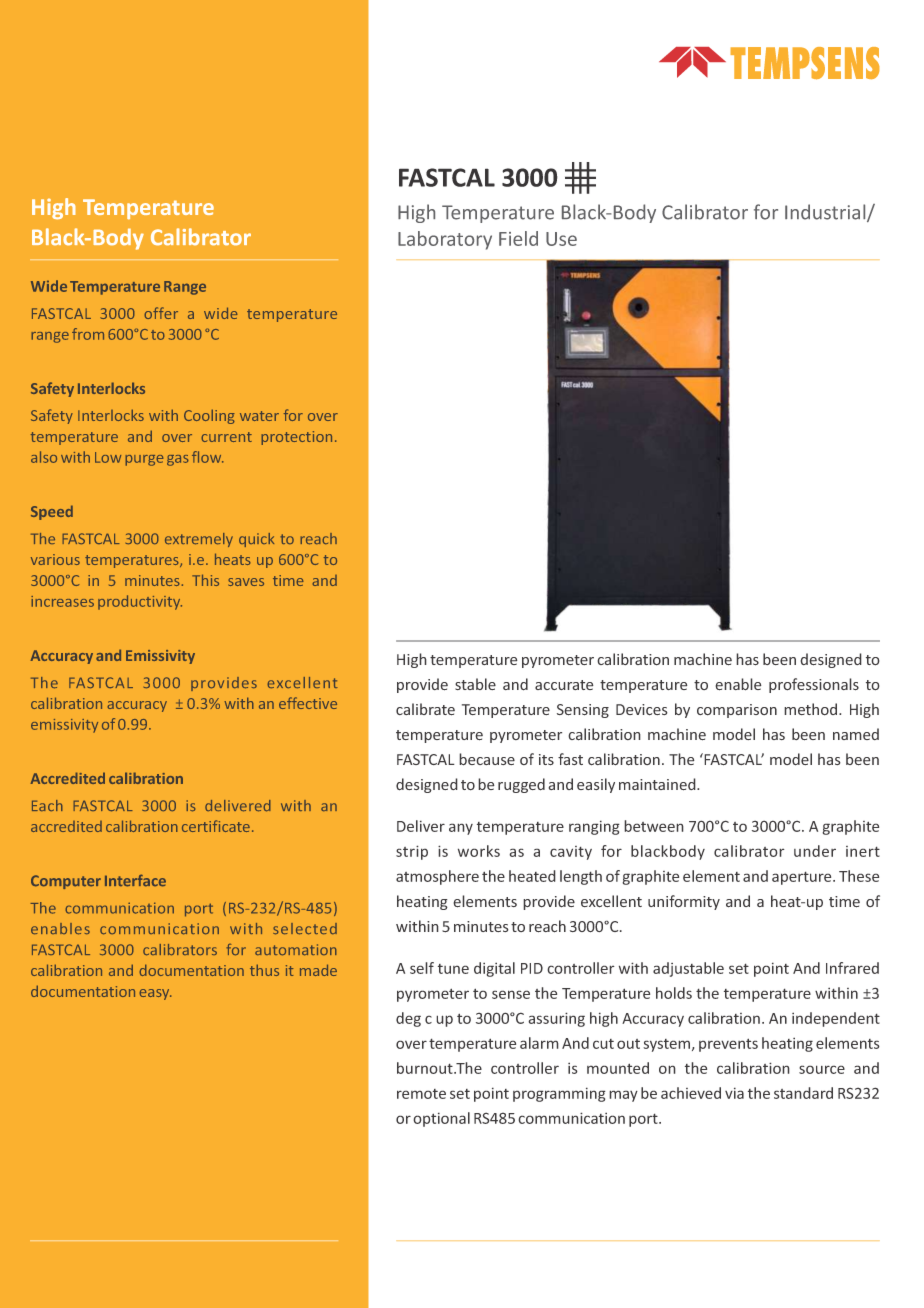 This image has height=1308, width=924. I want to click on Laboratory, so click(445, 240).
